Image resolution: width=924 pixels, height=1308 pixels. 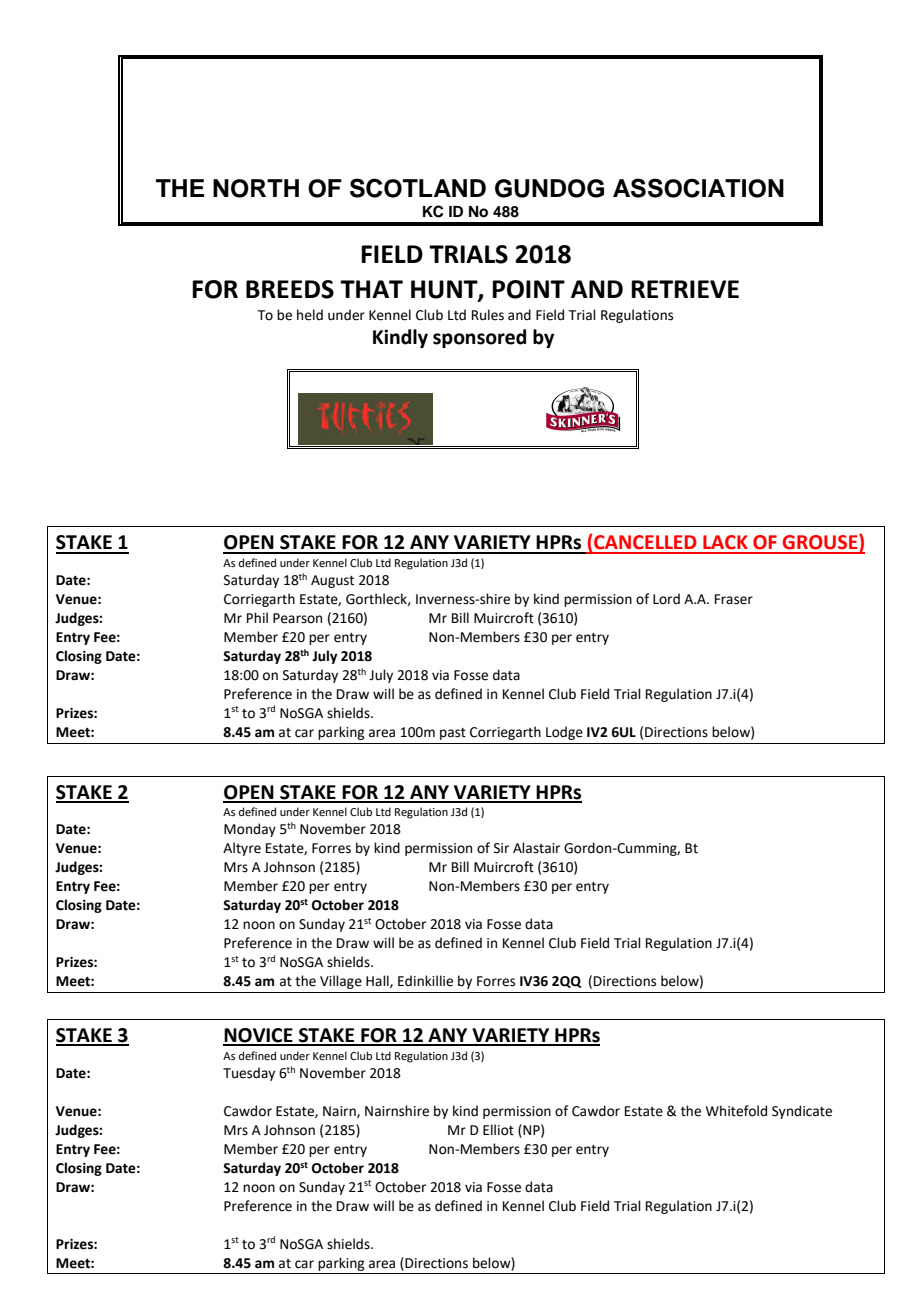 I want to click on POINT, so click(x=528, y=289).
